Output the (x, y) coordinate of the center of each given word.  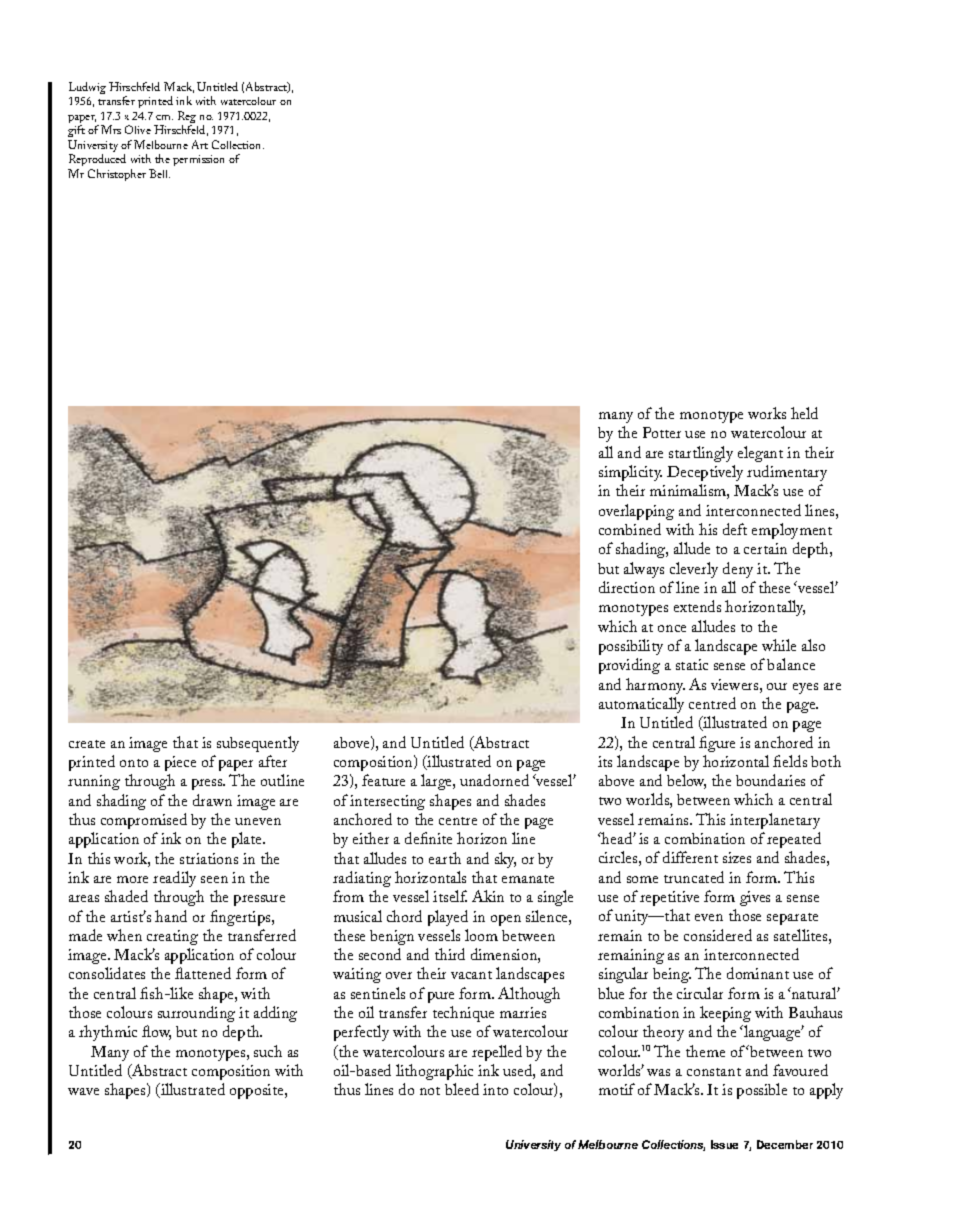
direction (627, 587)
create (87, 744)
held (804, 413)
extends (697, 606)
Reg (187, 118)
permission (198, 160)
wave (83, 1091)
